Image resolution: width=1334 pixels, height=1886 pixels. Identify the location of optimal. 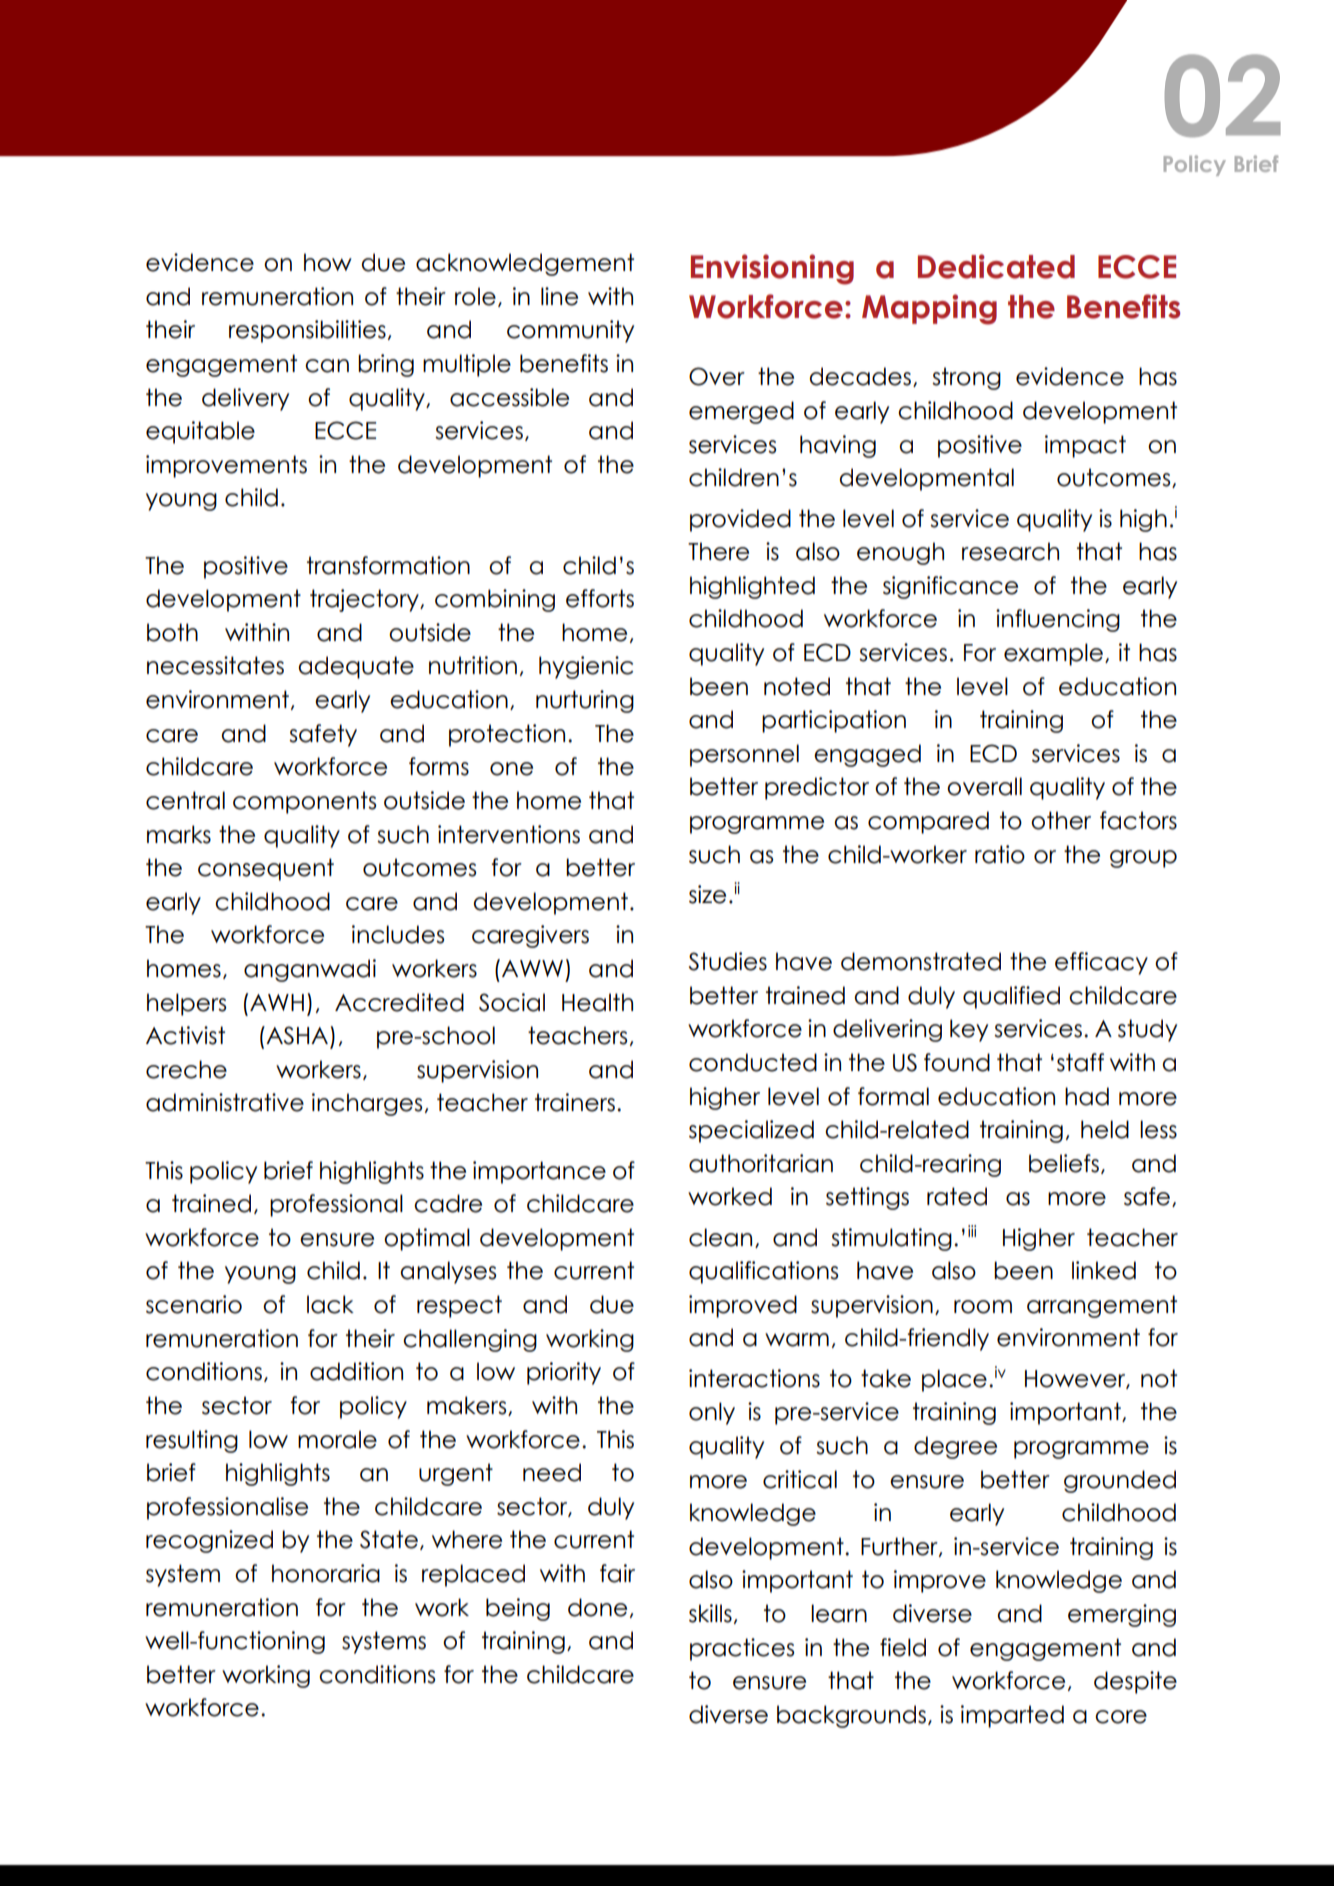
(427, 1239).
